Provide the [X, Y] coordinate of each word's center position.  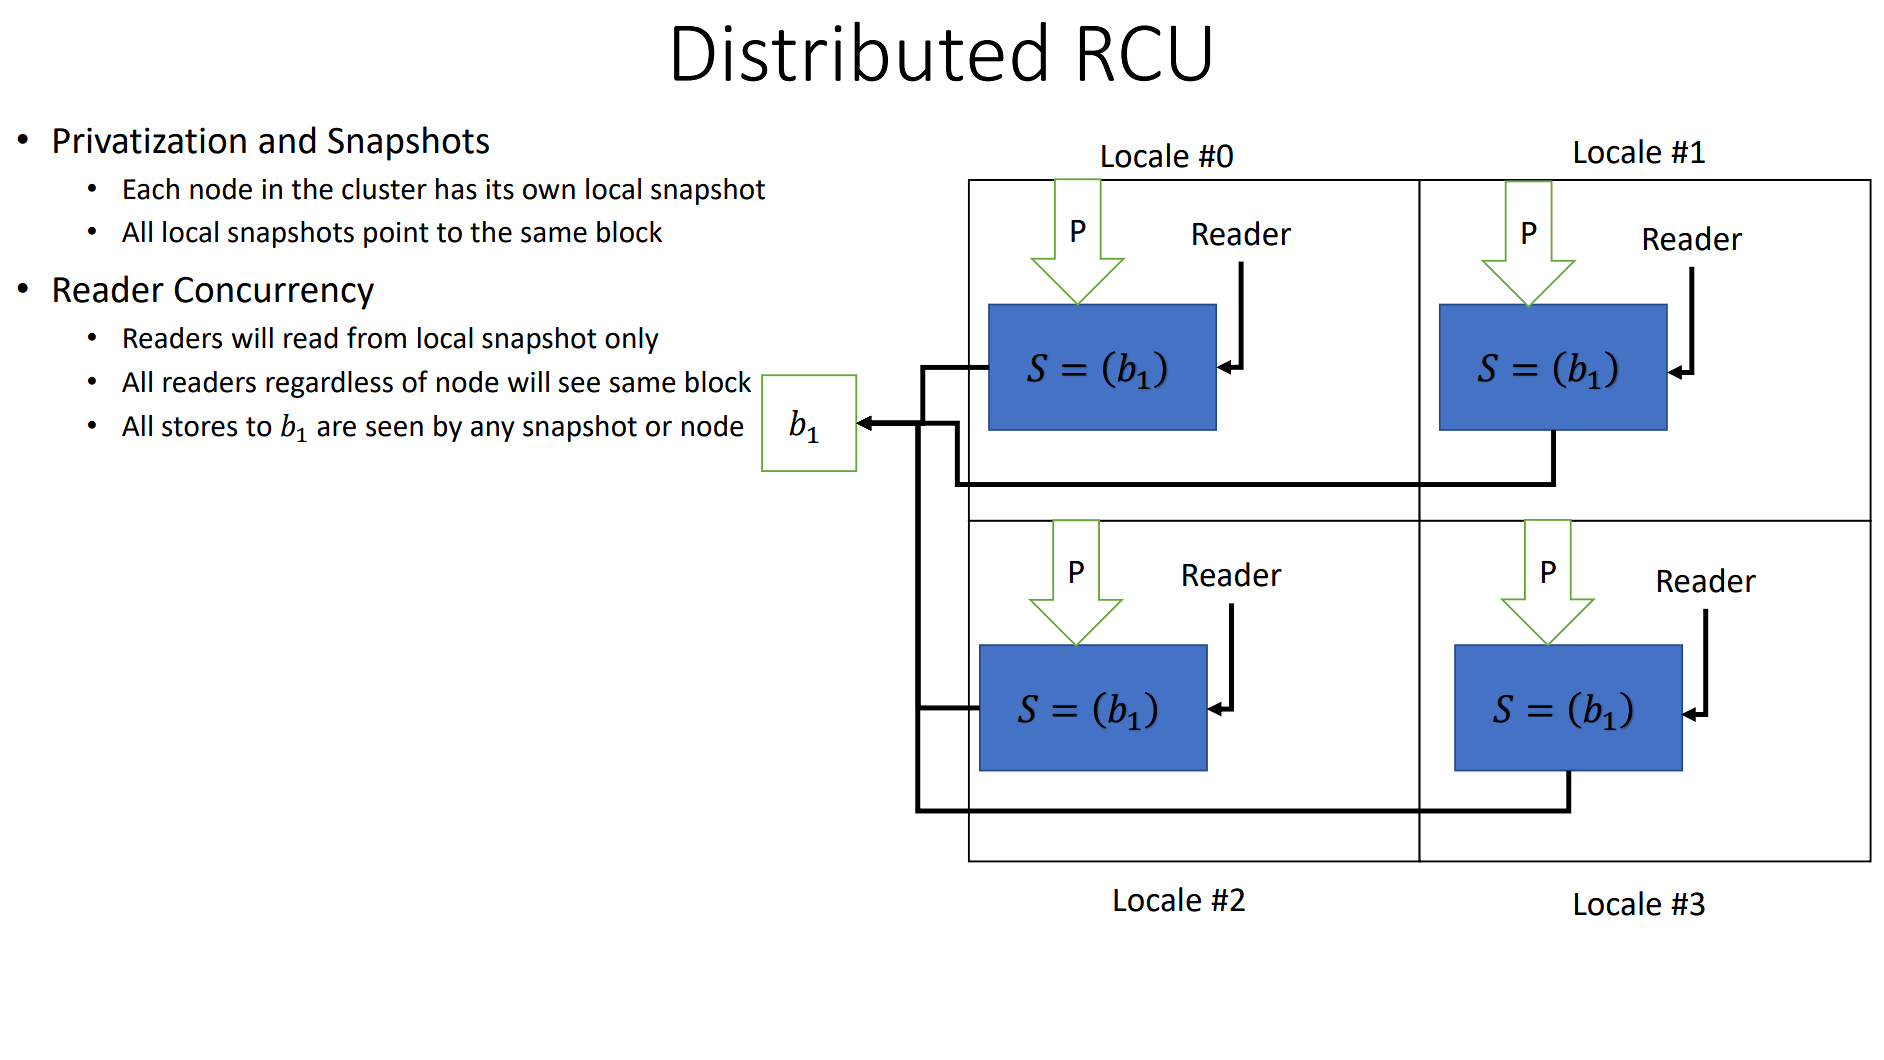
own [549, 192]
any [493, 431]
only [632, 340]
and [287, 140]
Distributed [860, 51]
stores [199, 427]
